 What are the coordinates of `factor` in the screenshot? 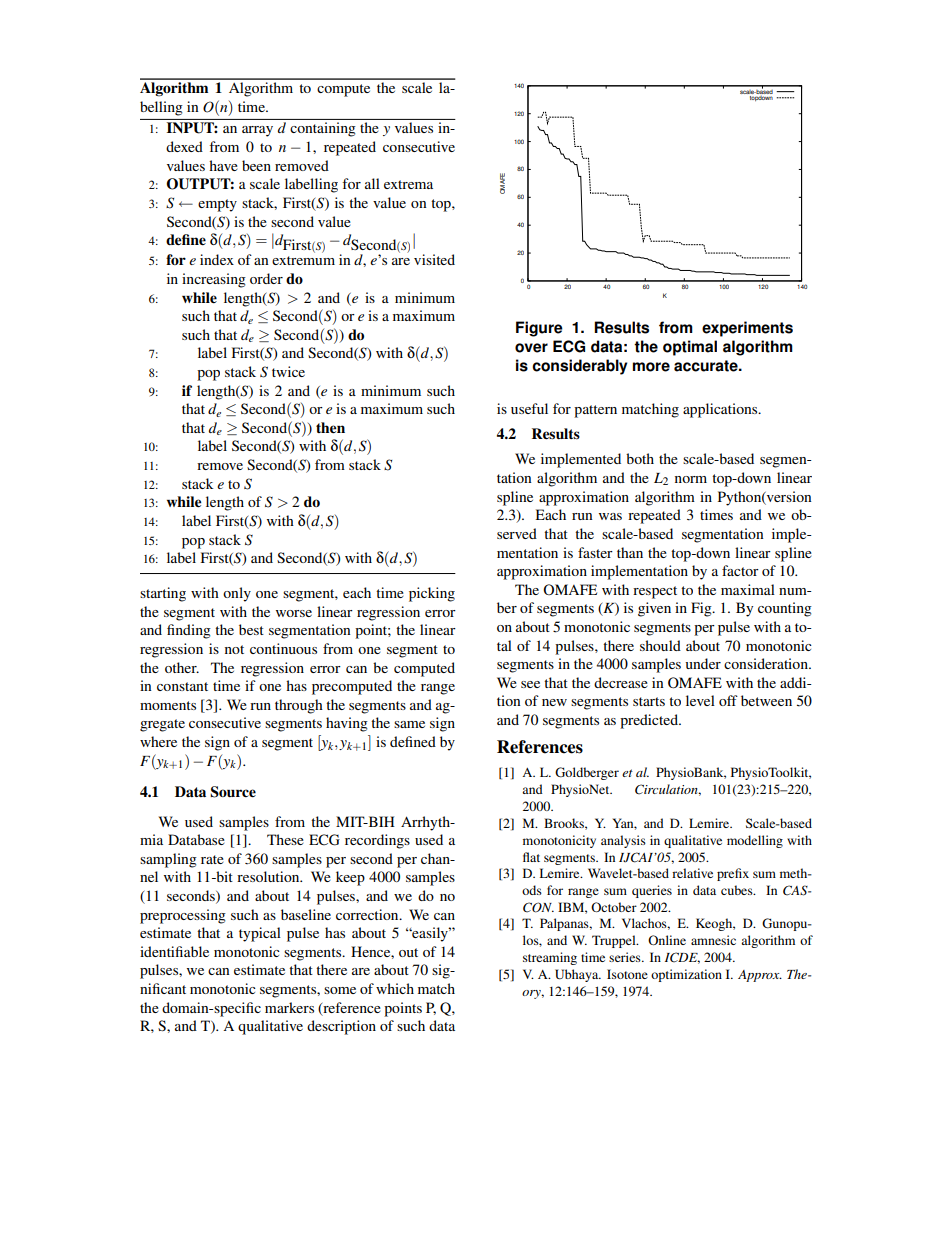 It's located at (740, 570).
